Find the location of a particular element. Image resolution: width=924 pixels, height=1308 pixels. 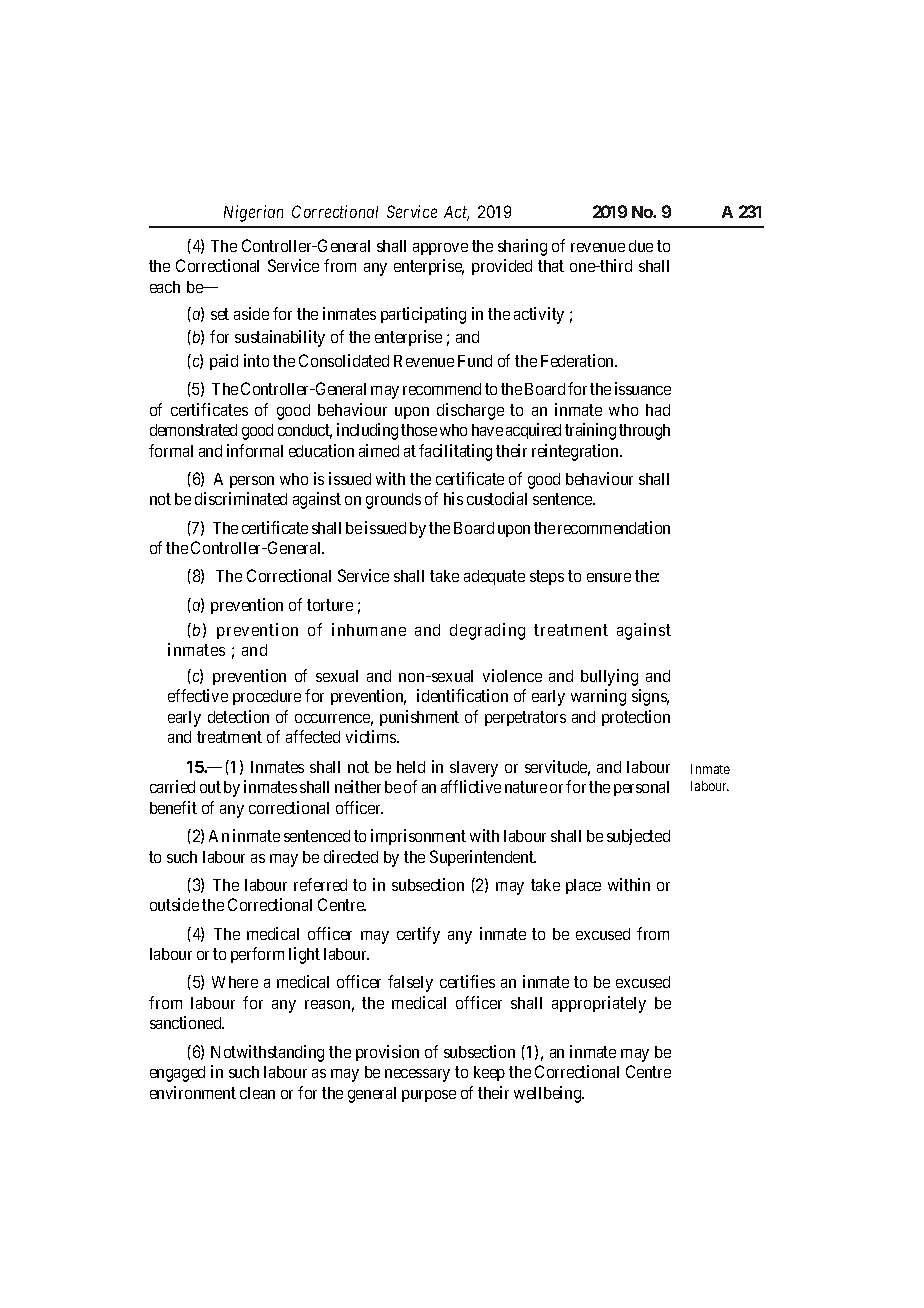

necessary is located at coordinates (417, 1075).
